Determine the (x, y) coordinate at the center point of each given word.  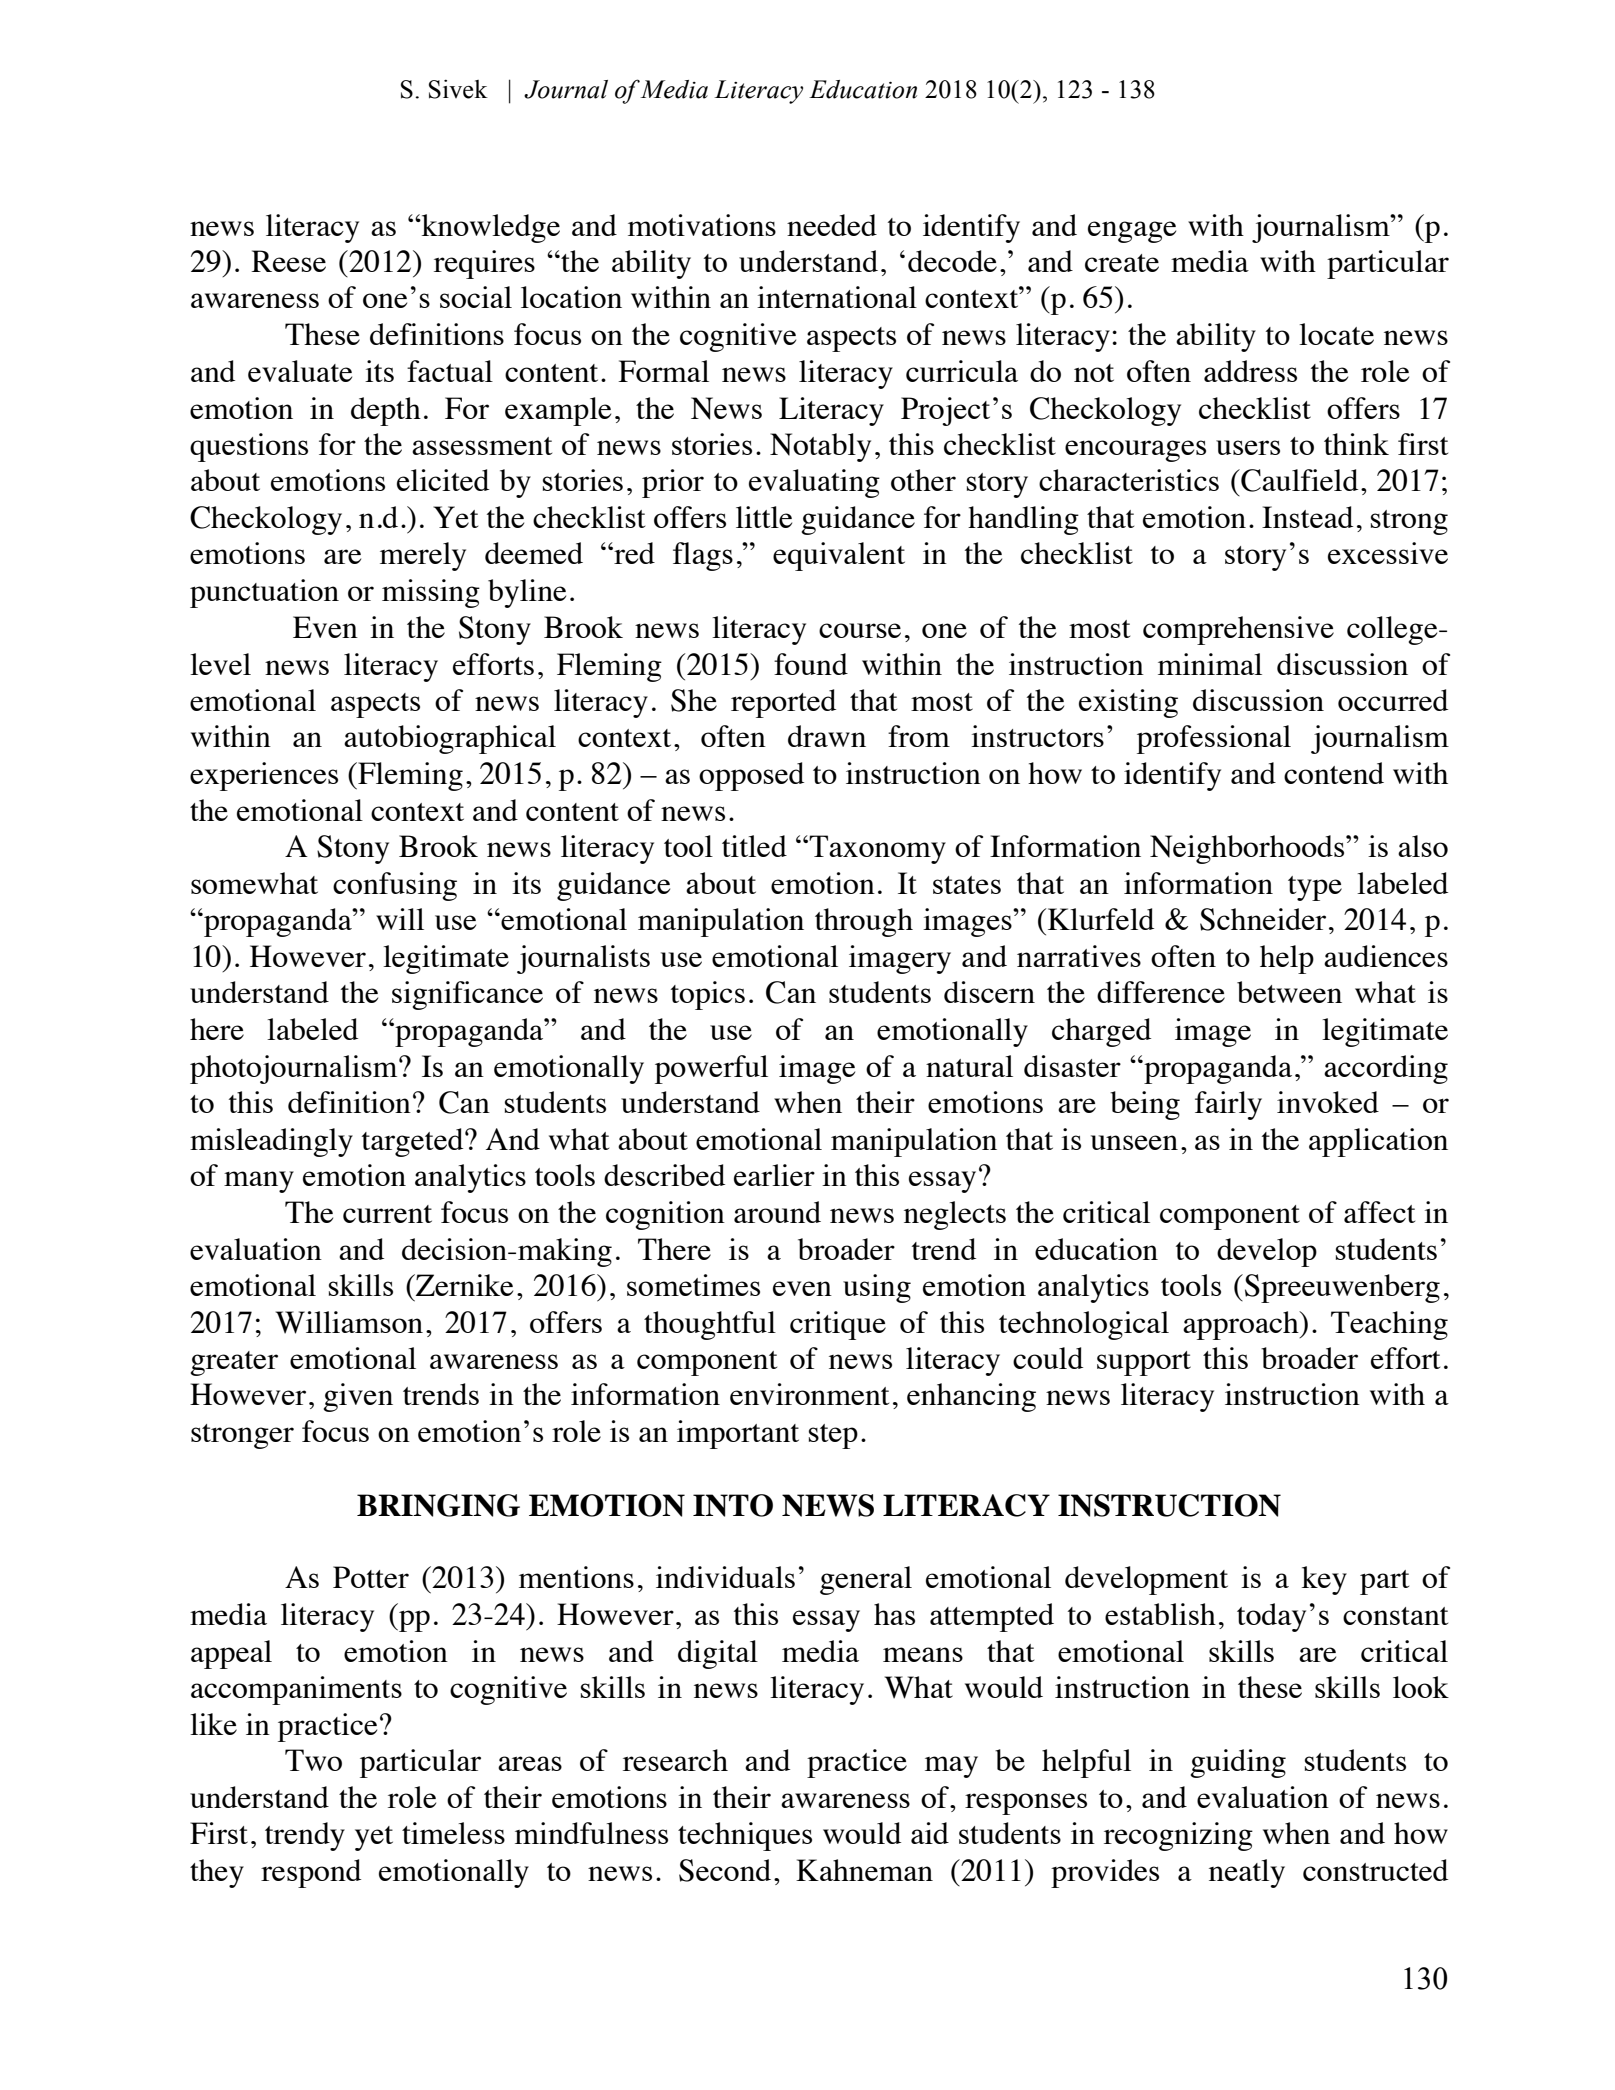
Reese (288, 261)
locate (1336, 334)
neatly (1247, 1873)
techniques (745, 1836)
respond (311, 1873)
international (837, 297)
